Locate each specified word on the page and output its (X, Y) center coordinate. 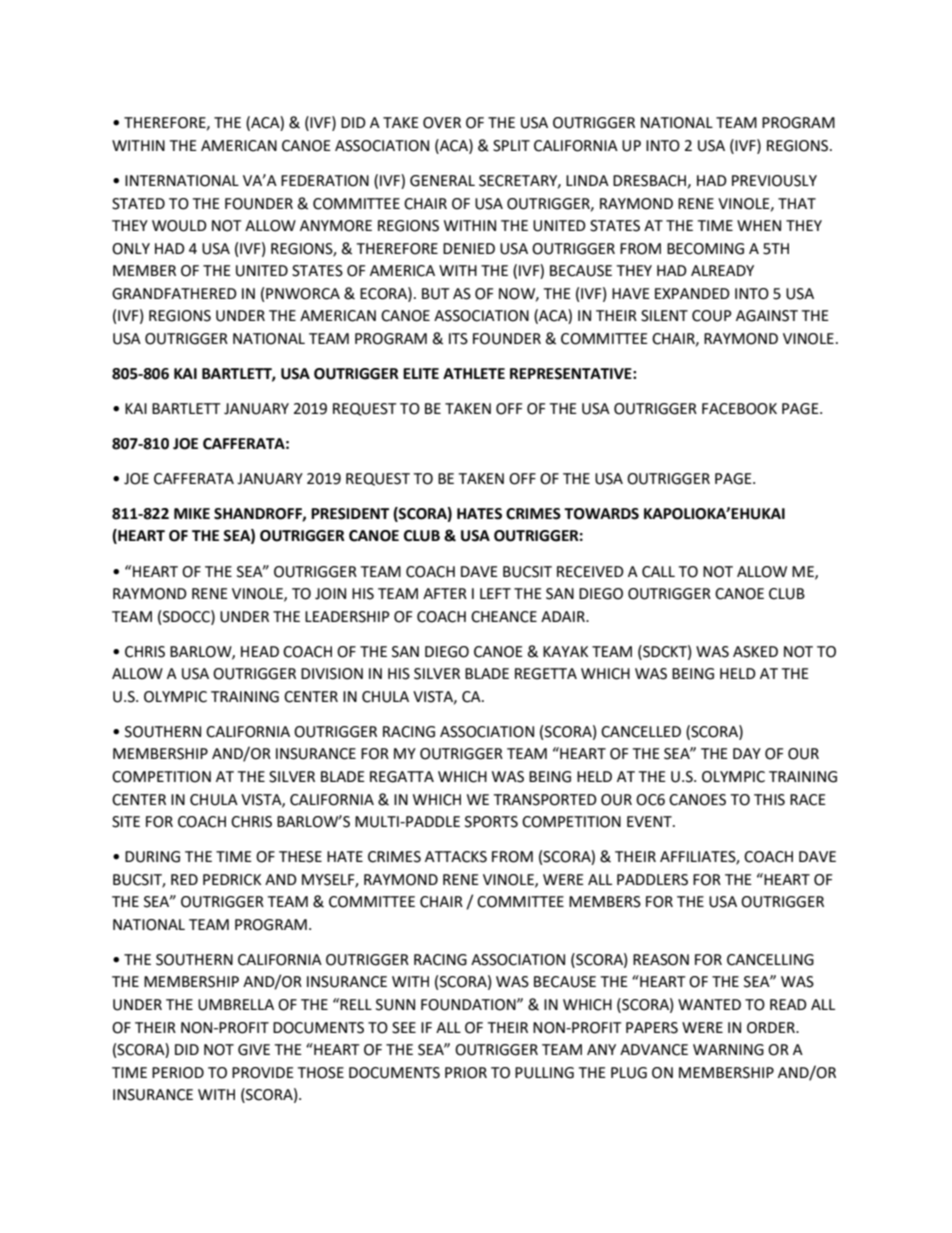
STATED (138, 204)
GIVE (254, 1050)
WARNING (728, 1050)
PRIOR (466, 1073)
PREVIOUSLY (774, 181)
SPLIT (511, 146)
